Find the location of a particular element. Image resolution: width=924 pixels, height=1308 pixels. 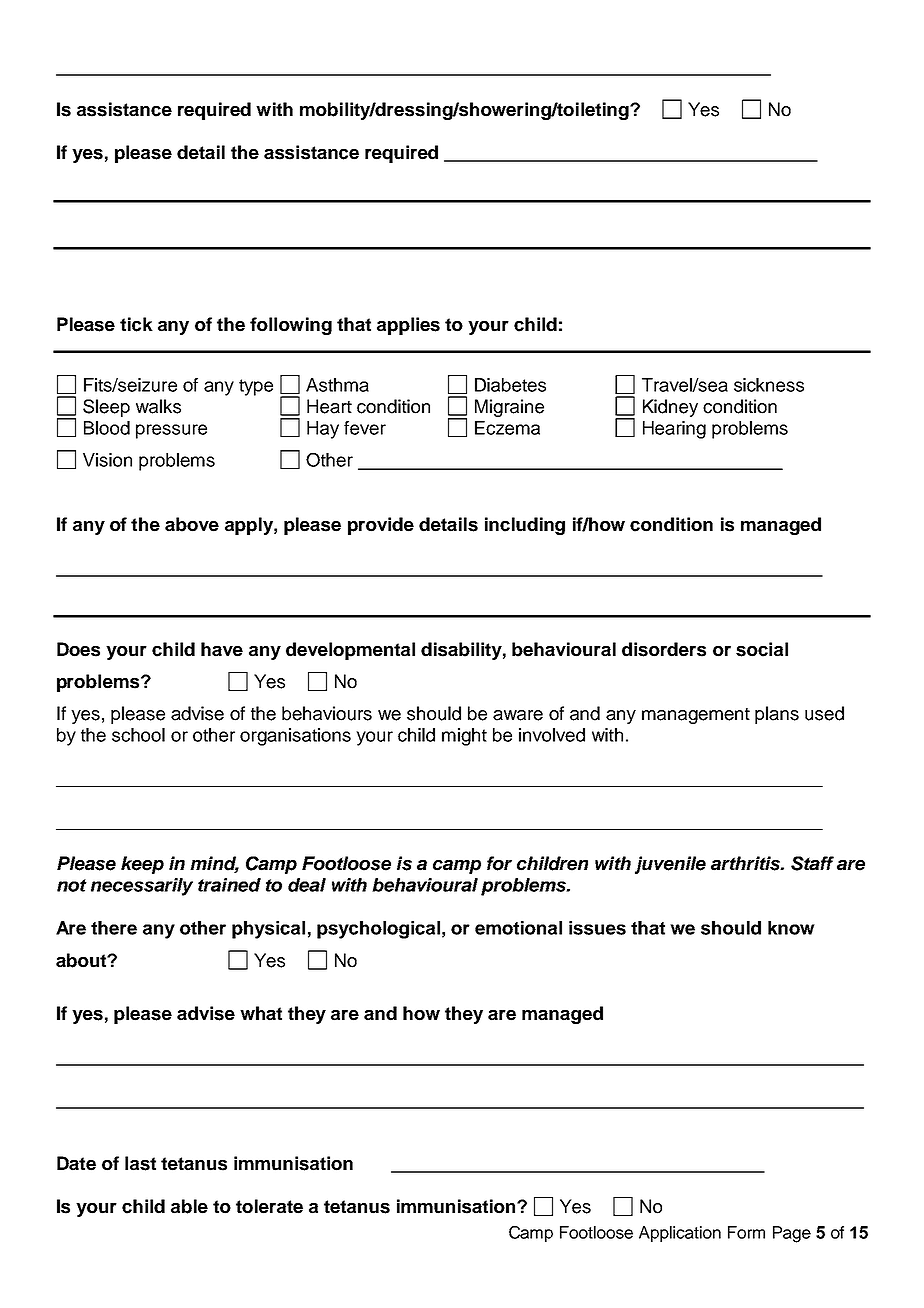

might is located at coordinates (464, 737).
